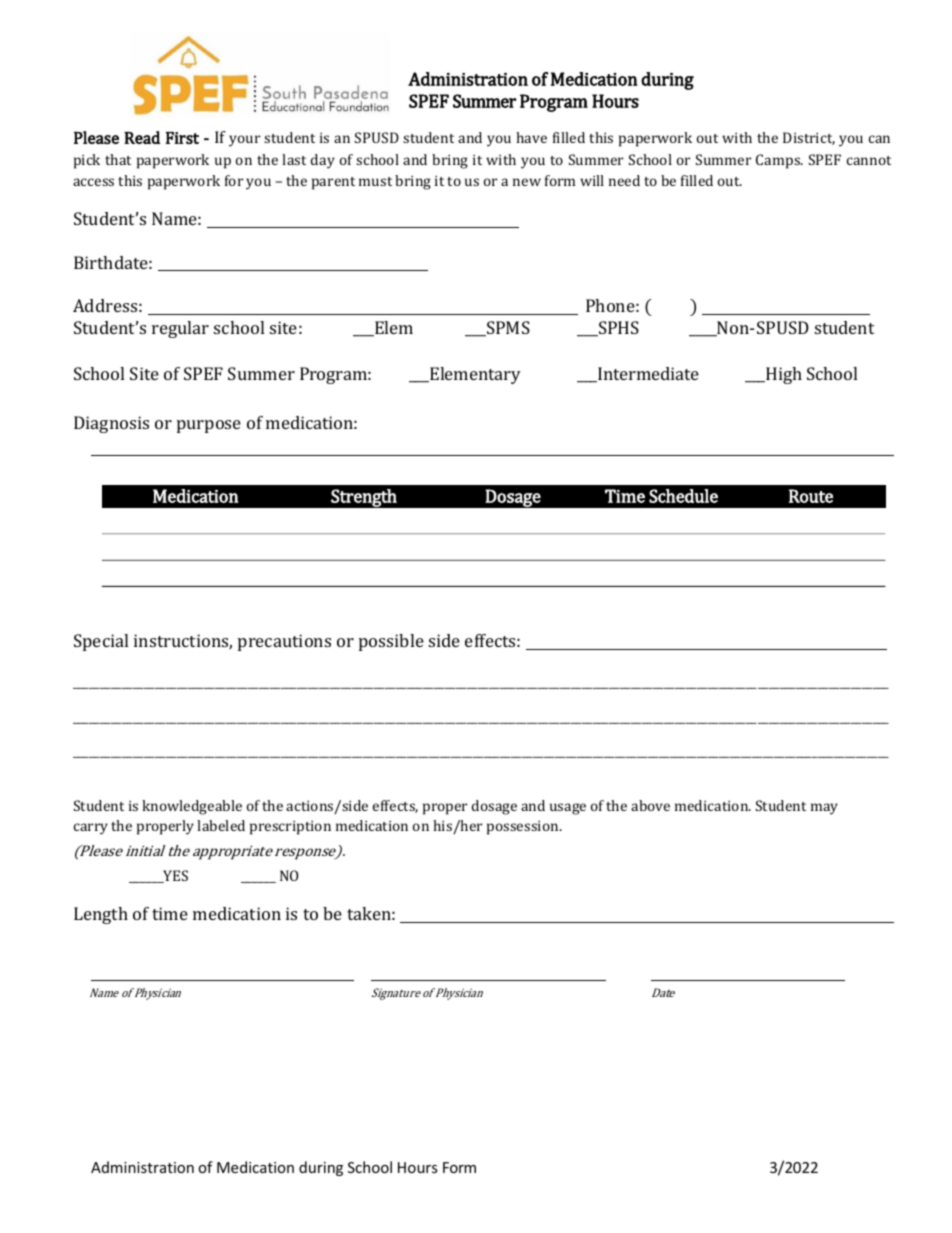 The image size is (952, 1233). Describe the element at coordinates (524, 828) in the screenshot. I see `possession` at that location.
